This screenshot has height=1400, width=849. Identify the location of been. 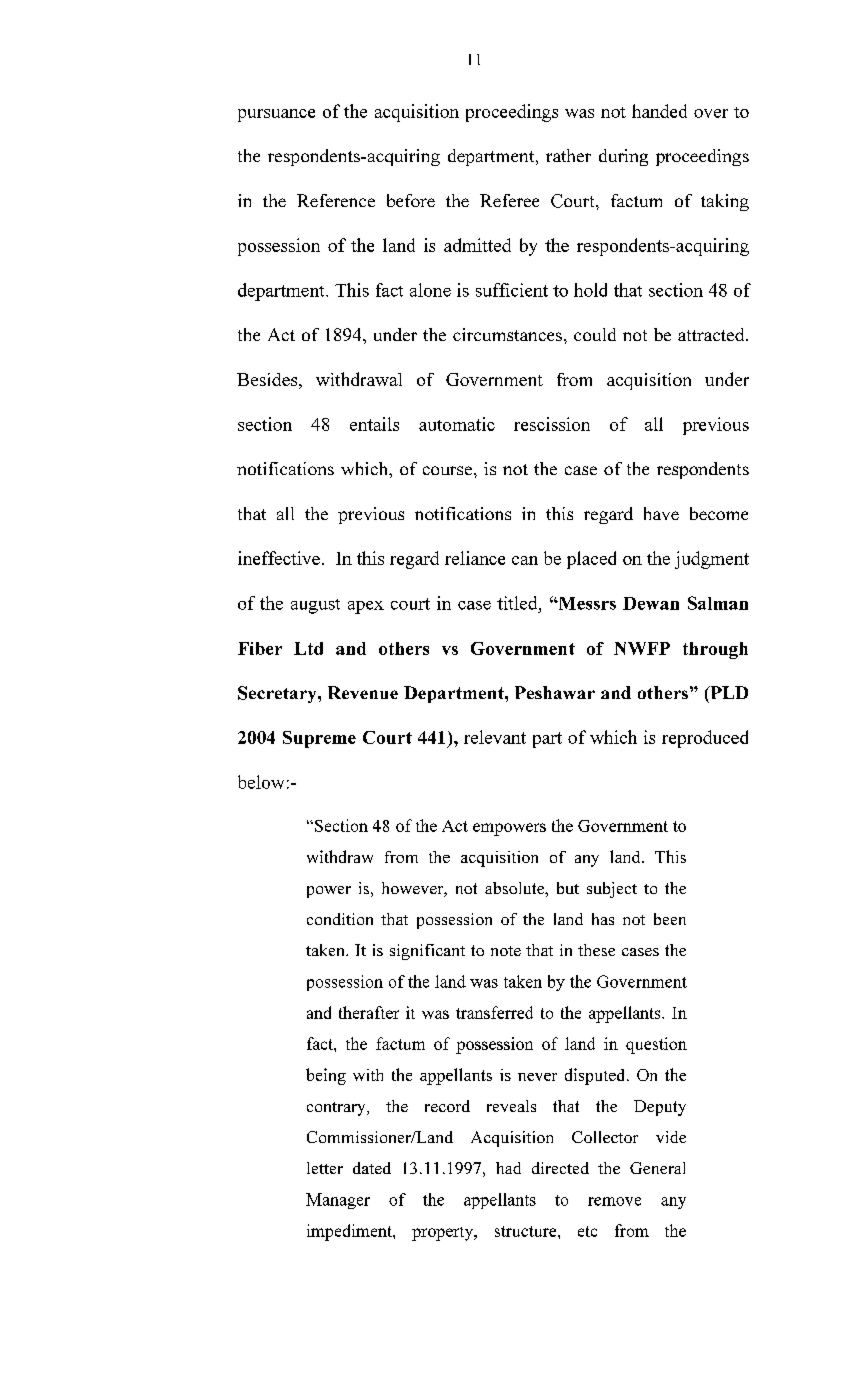
(670, 919).
